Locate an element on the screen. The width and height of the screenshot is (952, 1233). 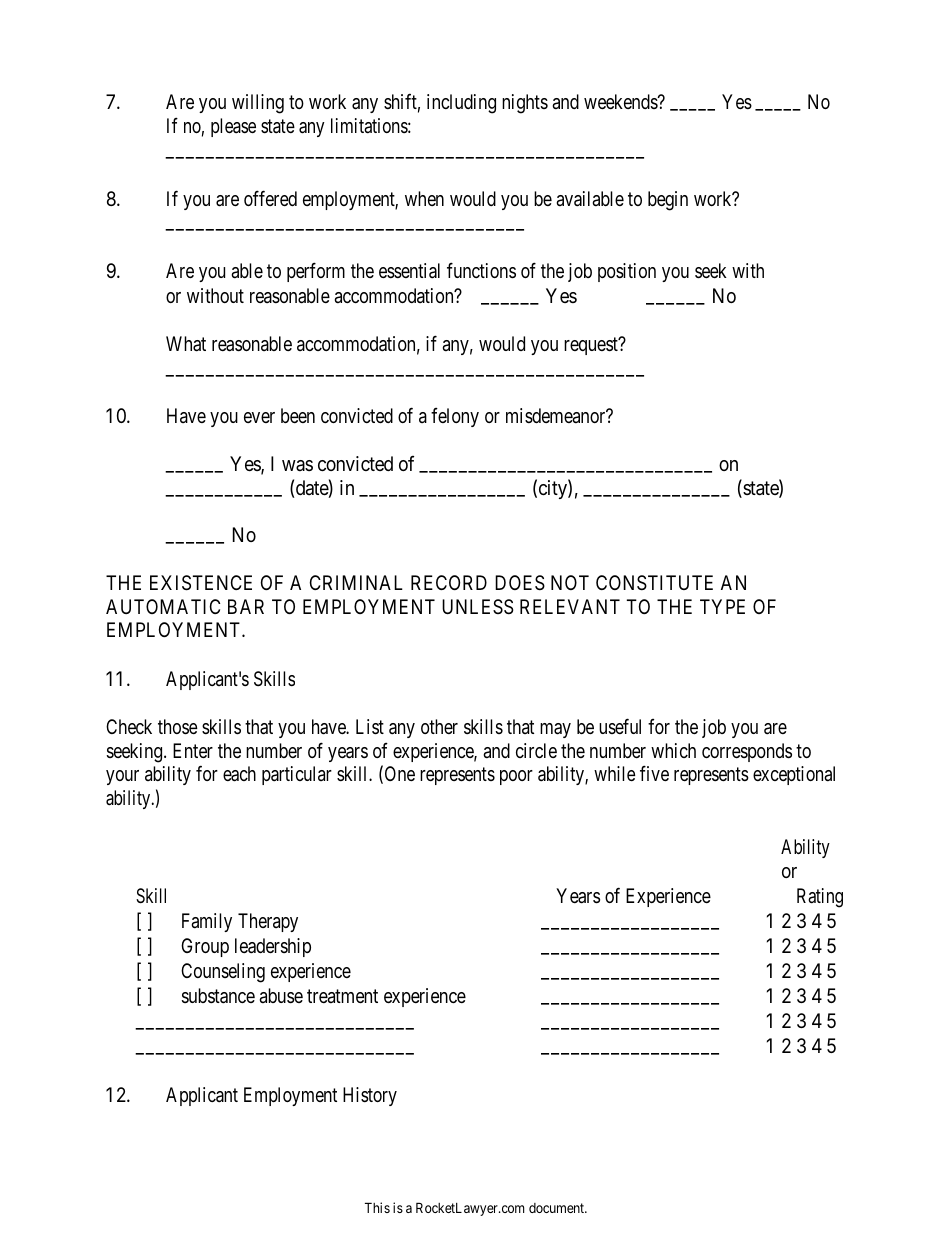
felony is located at coordinates (455, 417).
